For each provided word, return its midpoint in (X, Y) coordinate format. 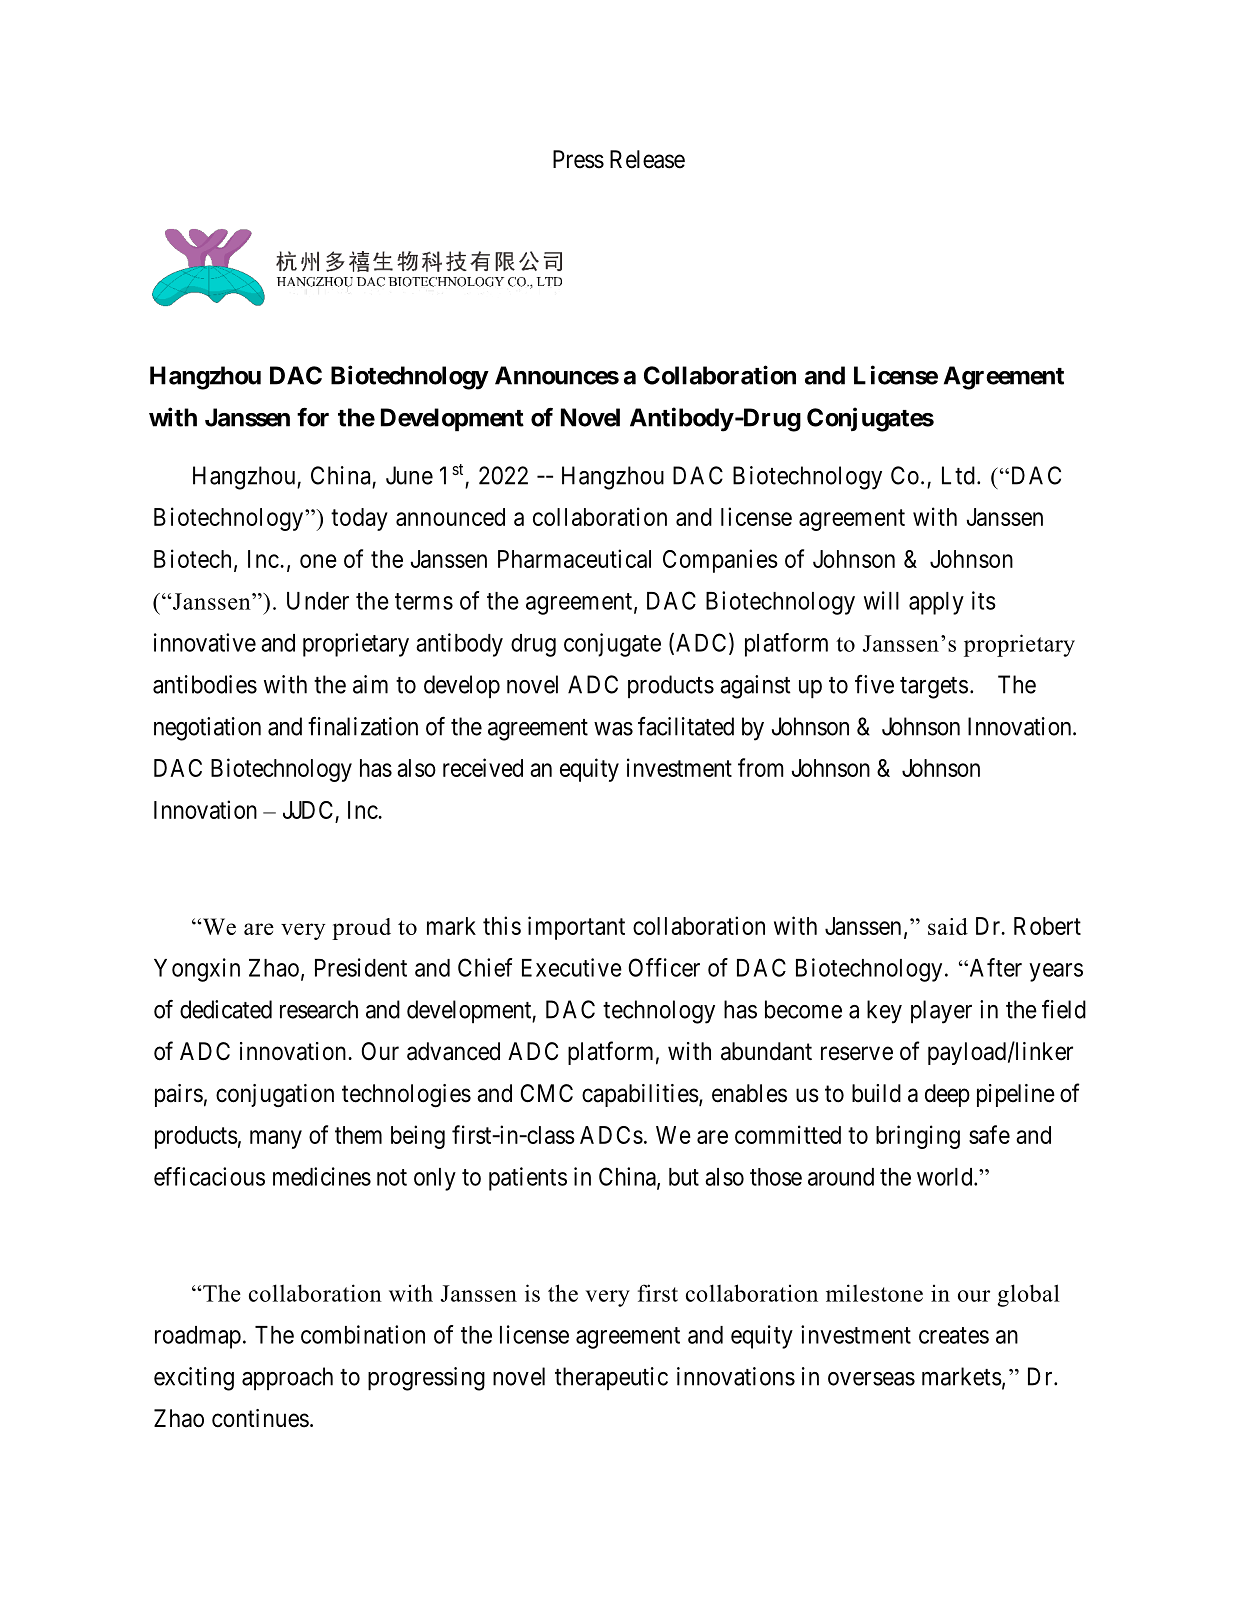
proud (361, 929)
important (576, 928)
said (948, 926)
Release (647, 159)
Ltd (958, 475)
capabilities (640, 1095)
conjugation (275, 1096)
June (409, 475)
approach (287, 1379)
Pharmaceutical (574, 558)
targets (934, 688)
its (984, 600)
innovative (205, 642)
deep (947, 1095)
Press (578, 159)
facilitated (686, 726)
